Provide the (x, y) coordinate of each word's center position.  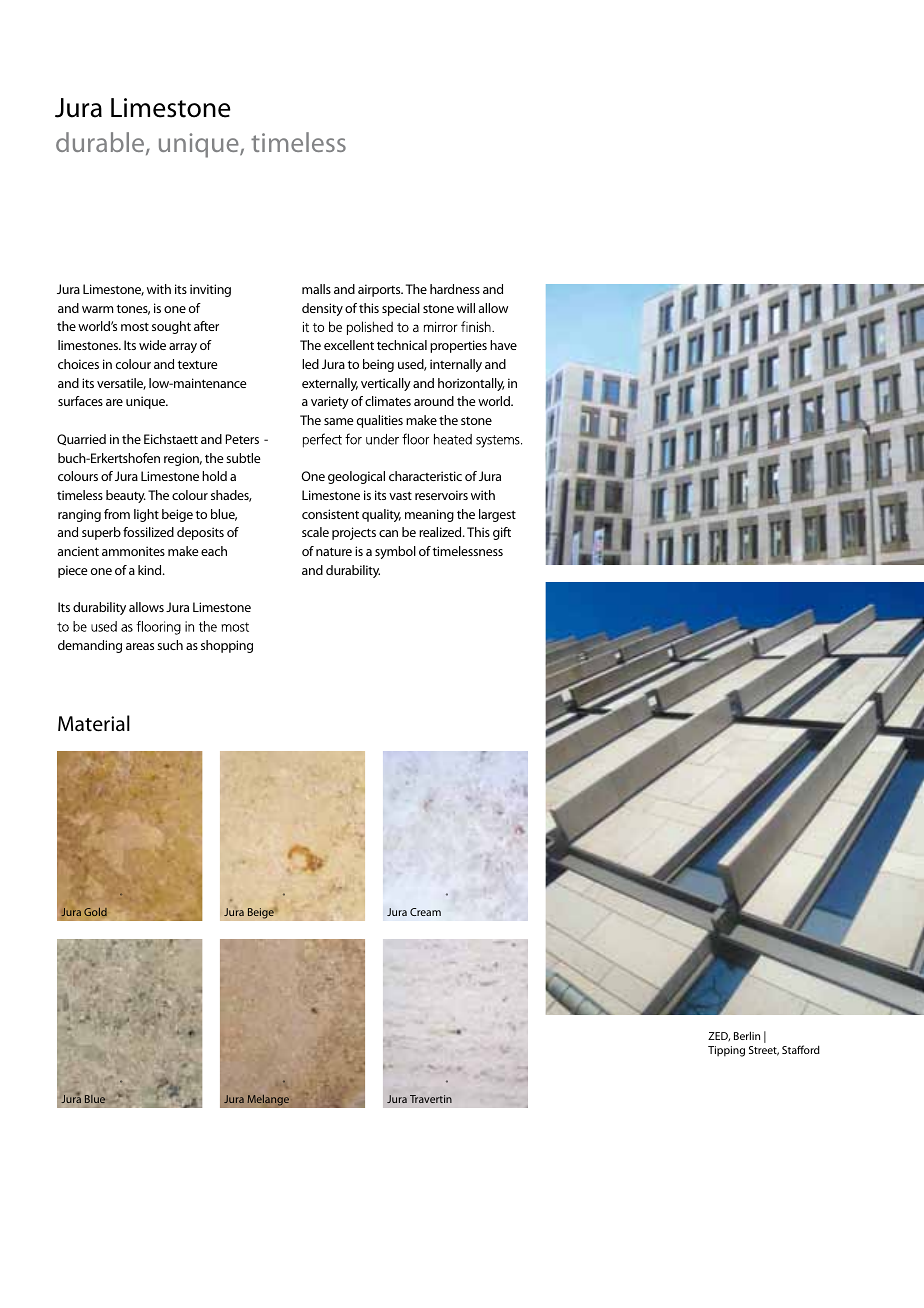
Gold (95, 912)
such (170, 645)
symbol (395, 552)
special (401, 309)
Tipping (726, 1051)
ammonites (133, 551)
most (135, 326)
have (503, 345)
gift (502, 533)
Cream (425, 912)
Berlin (747, 1035)
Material (94, 723)
